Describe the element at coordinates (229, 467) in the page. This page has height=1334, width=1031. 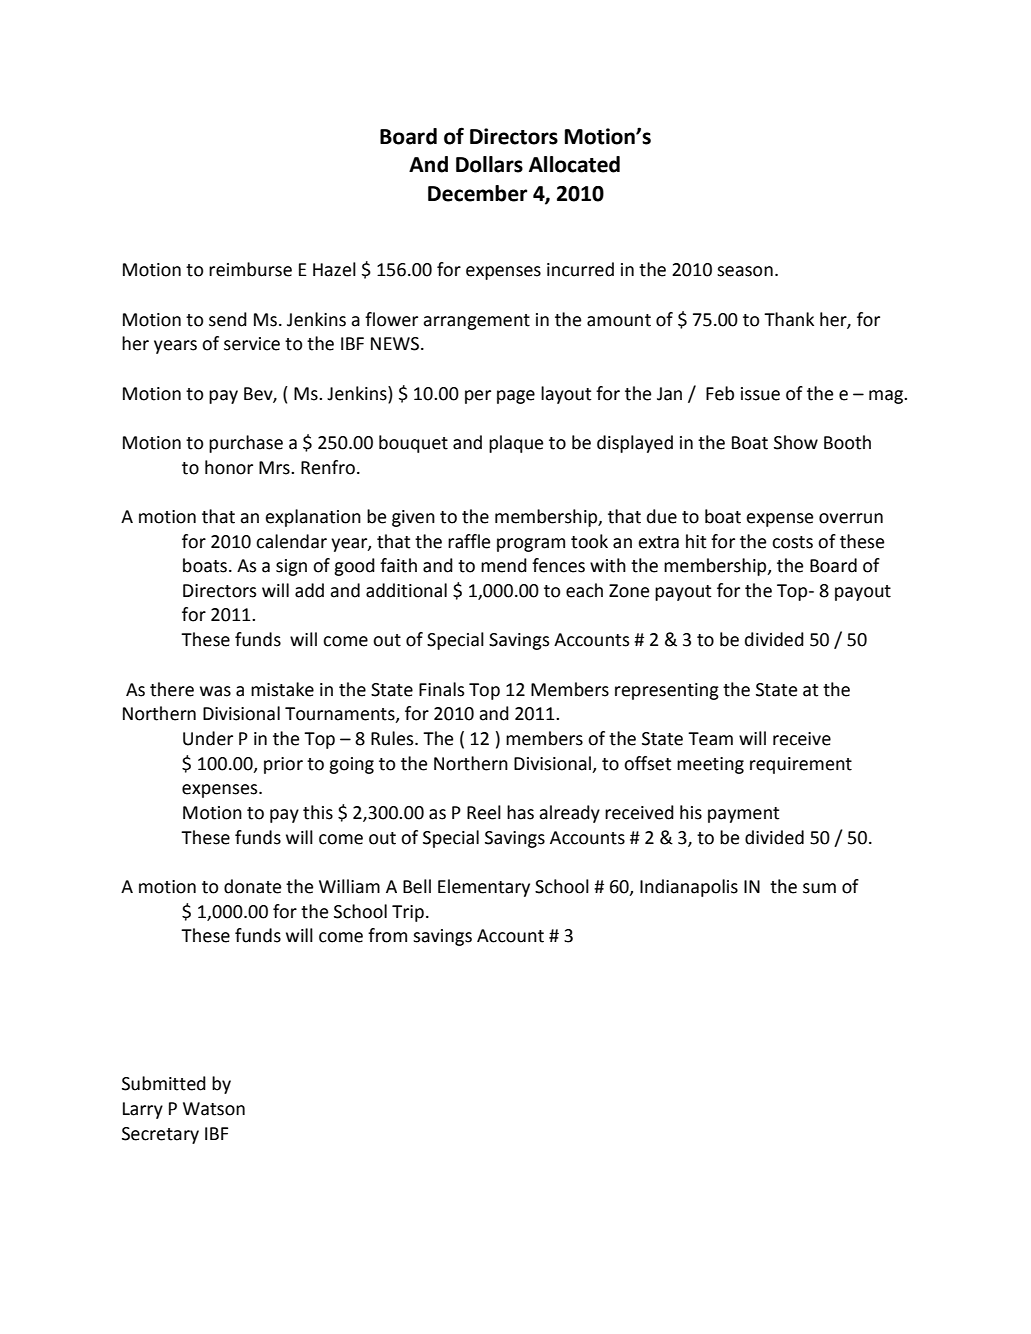
I see `honor` at that location.
